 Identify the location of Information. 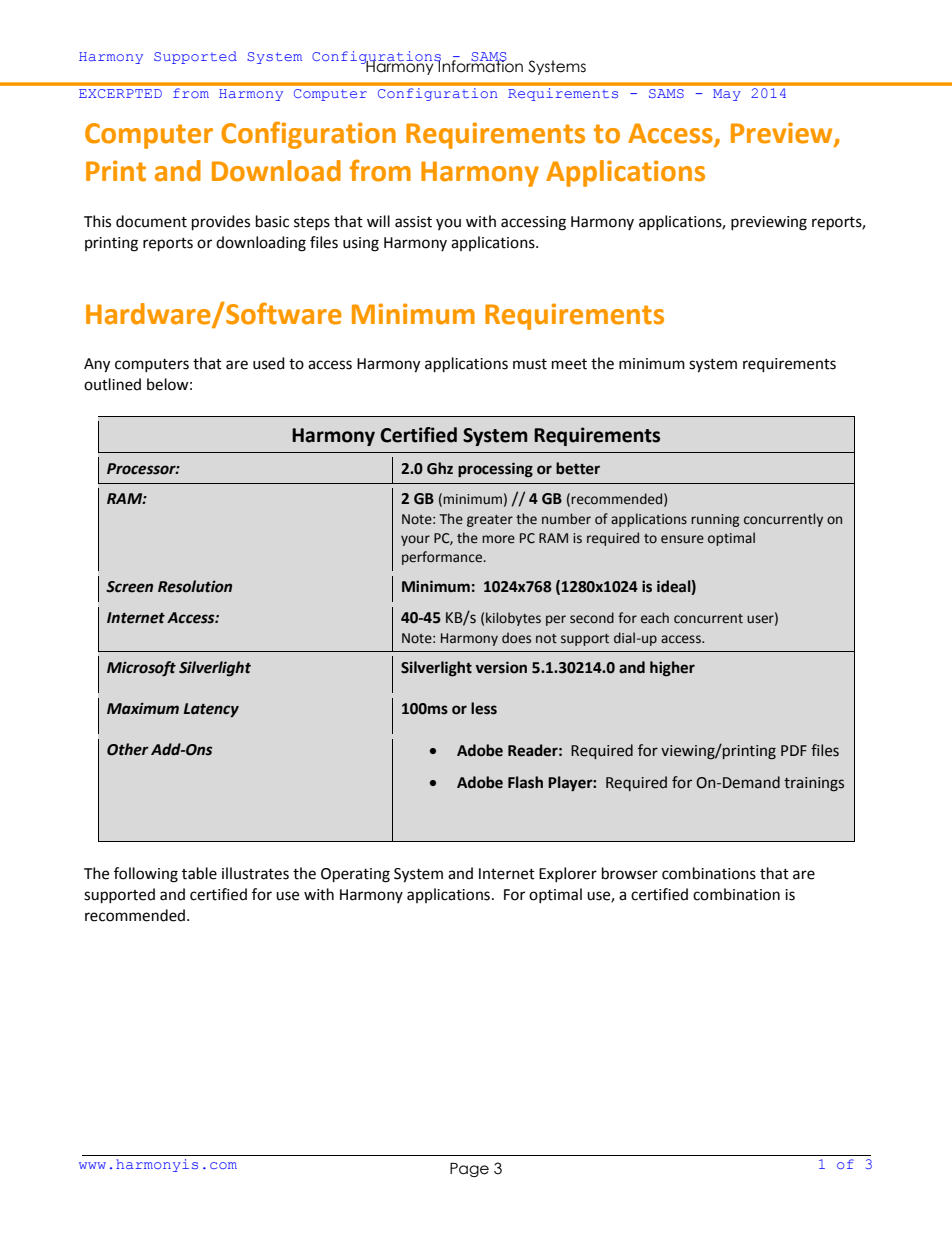
(480, 65).
